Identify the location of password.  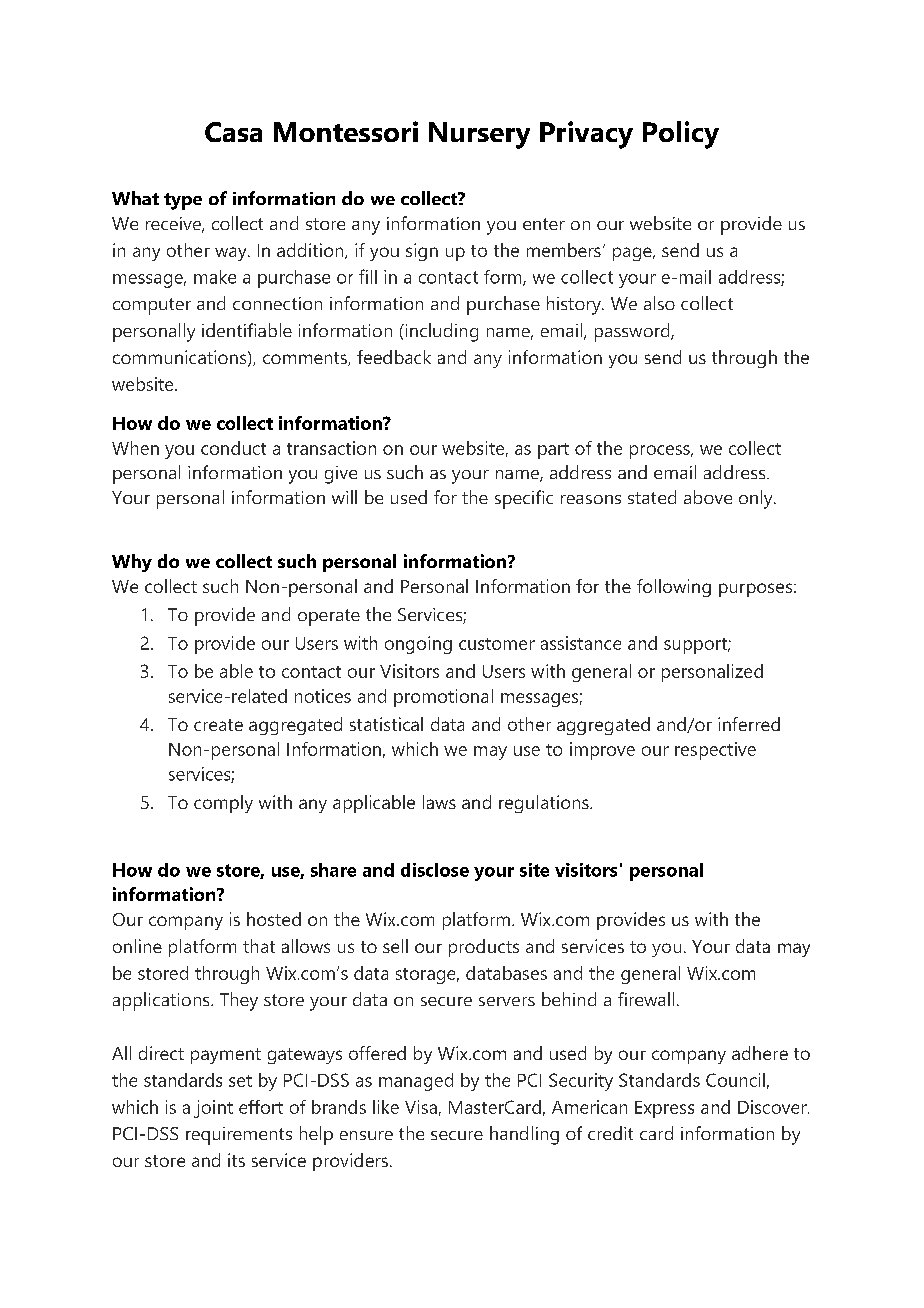
(633, 332).
